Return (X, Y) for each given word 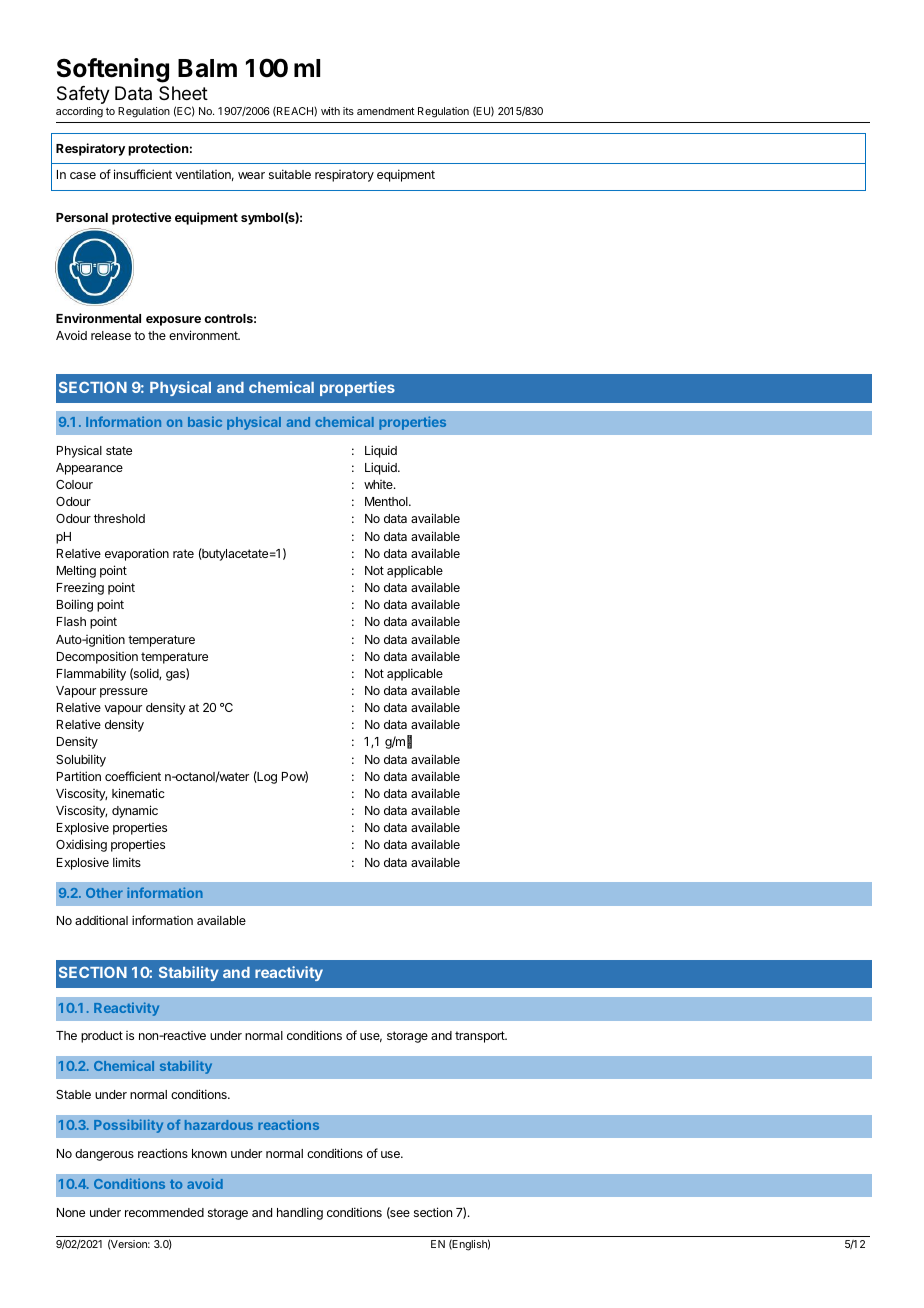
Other (104, 893)
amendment (385, 111)
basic (205, 421)
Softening (113, 70)
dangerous (104, 1155)
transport (481, 1037)
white (379, 484)
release (111, 335)
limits (127, 862)
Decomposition (97, 657)
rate (183, 553)
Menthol (387, 501)
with (330, 111)
